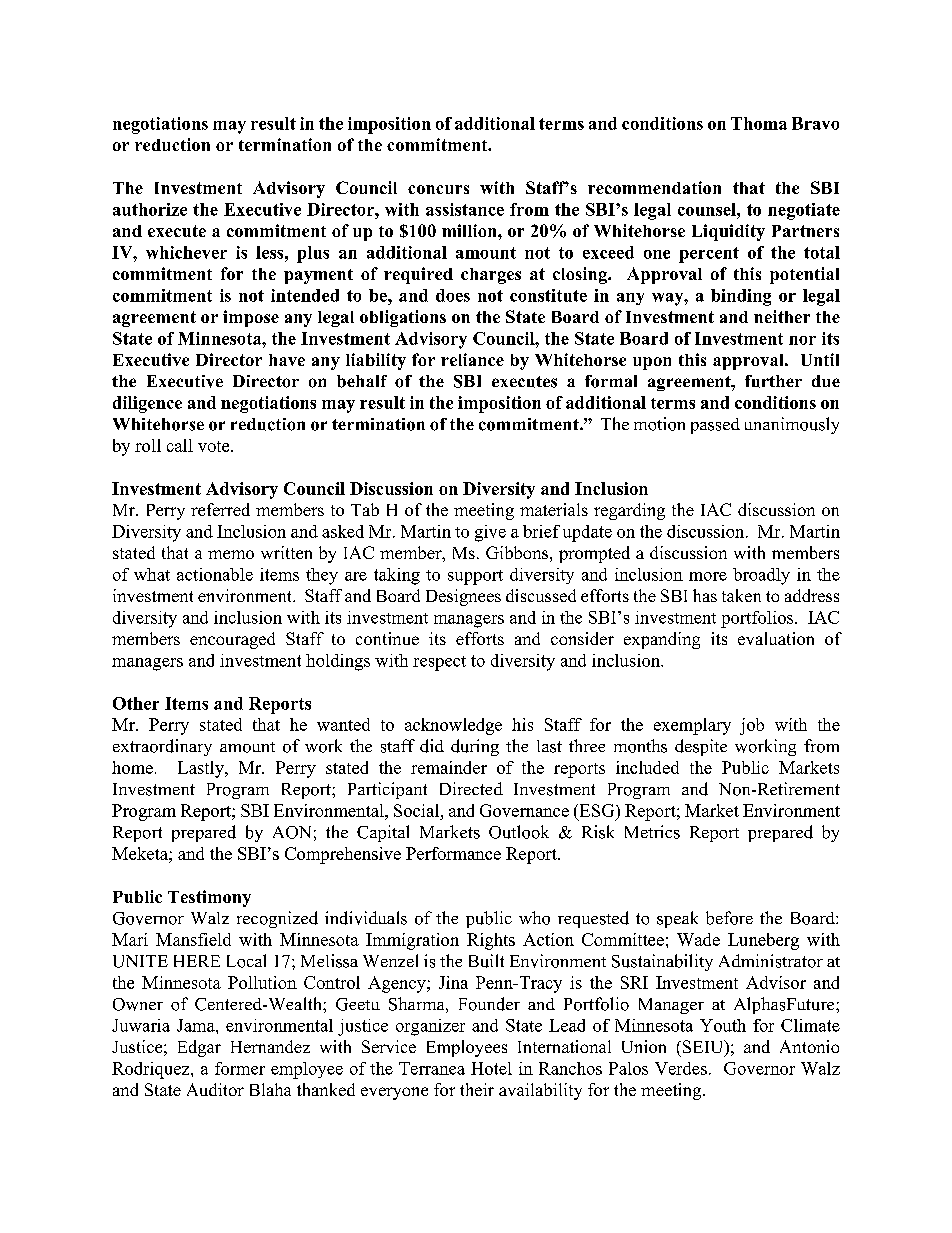  I want to click on reliance, so click(472, 359).
